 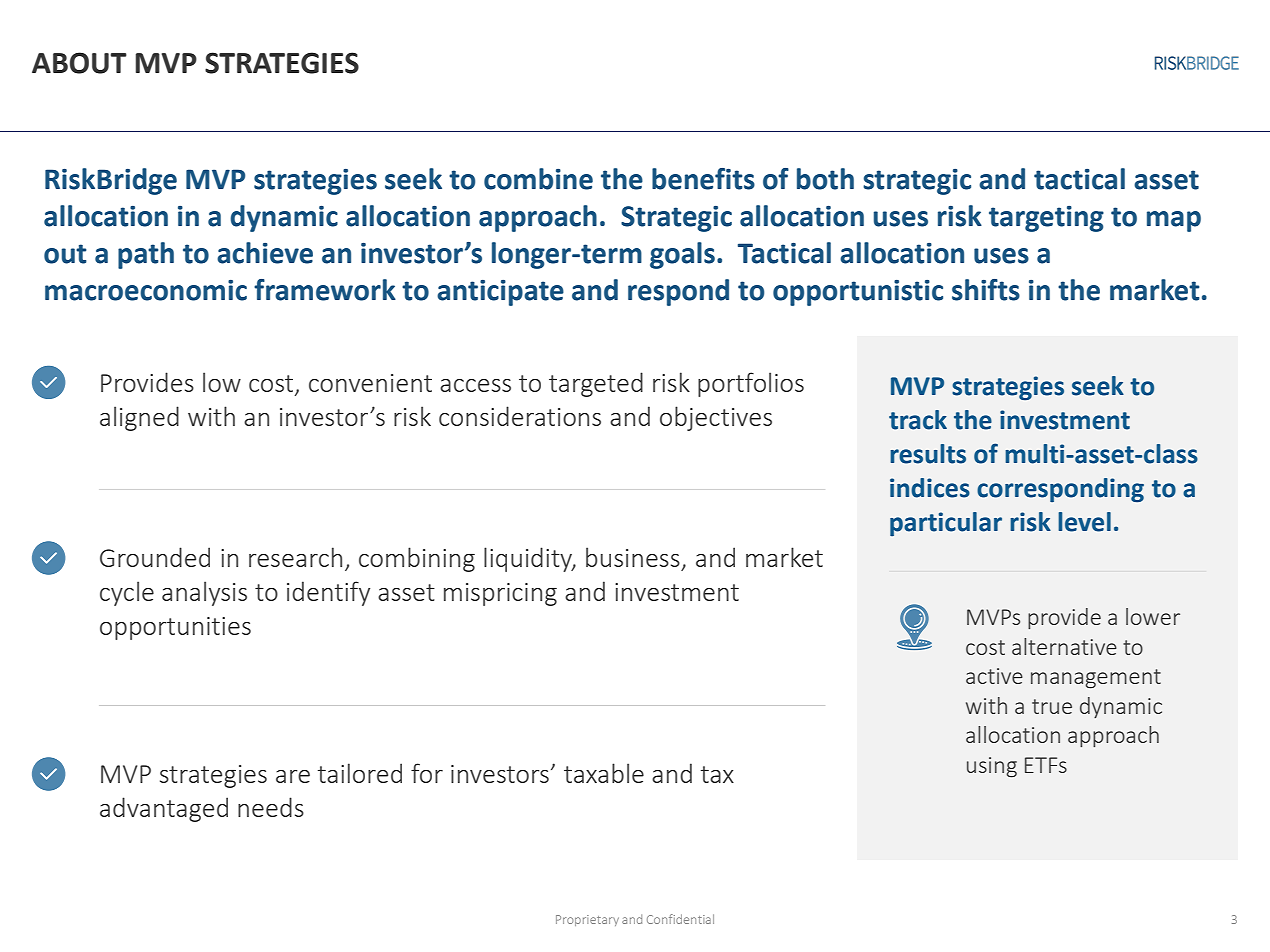 I want to click on level, so click(x=1084, y=522).
